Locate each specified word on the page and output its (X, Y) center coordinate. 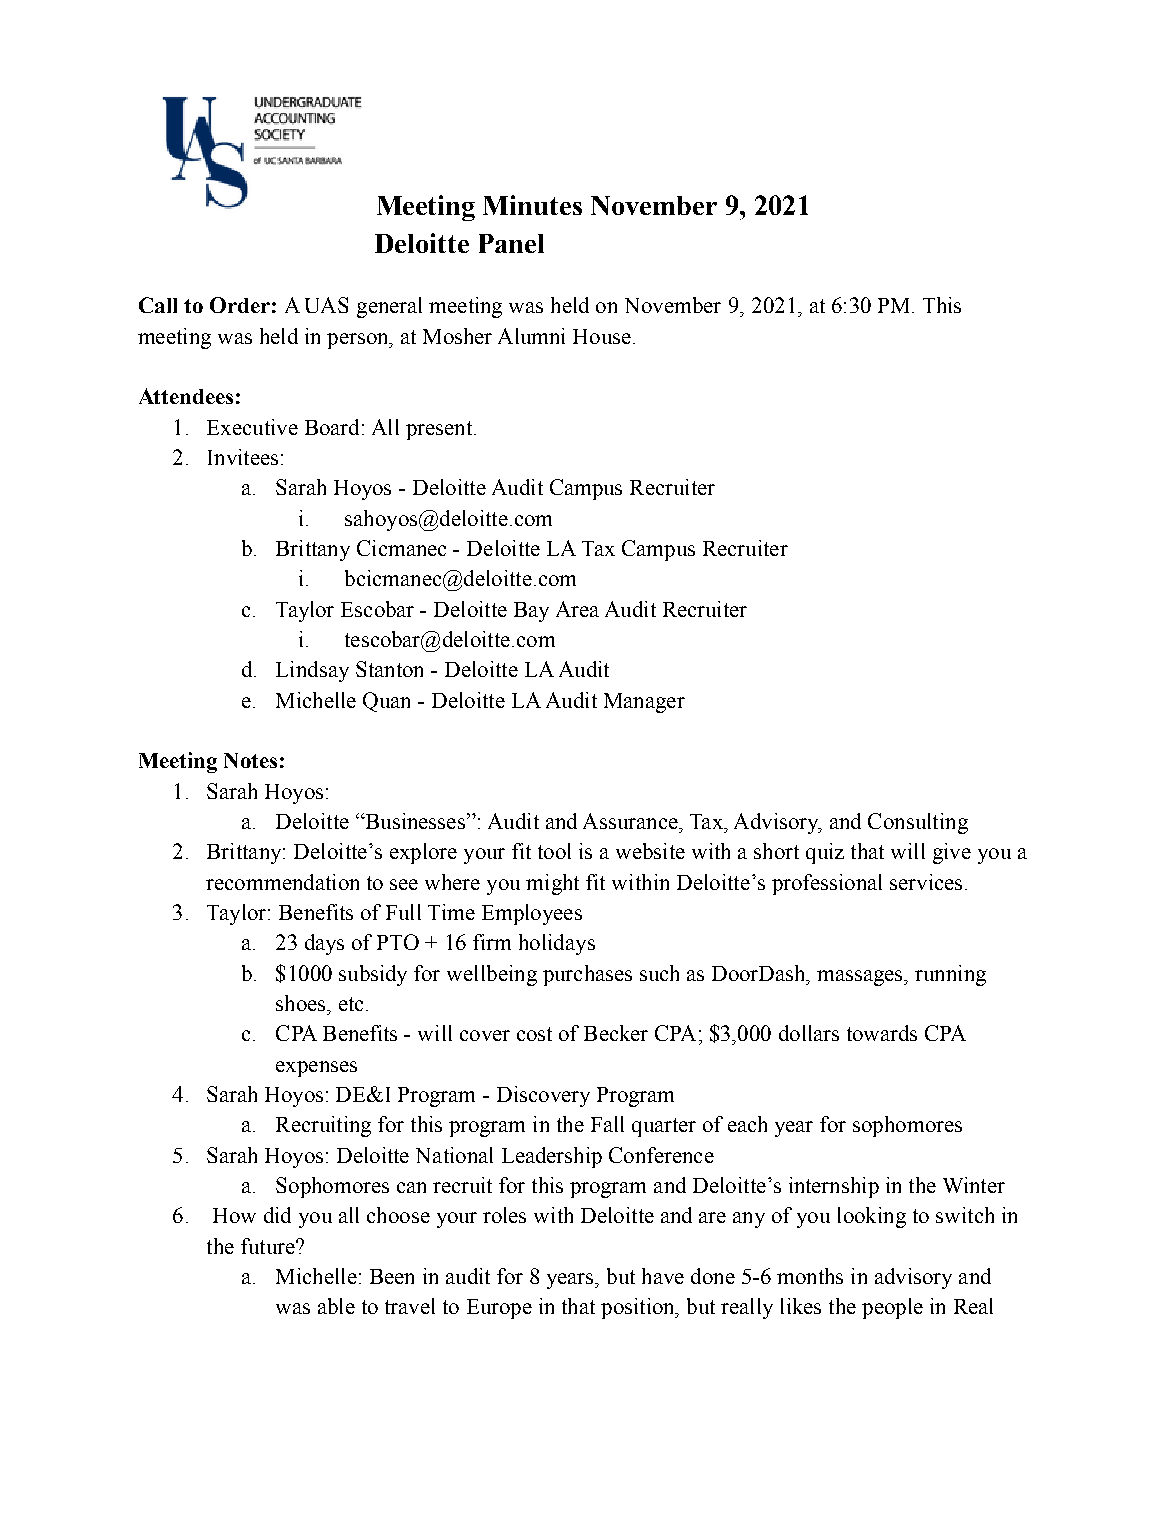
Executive (252, 427)
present (440, 430)
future (269, 1246)
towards (882, 1033)
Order (240, 305)
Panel (511, 243)
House (602, 336)
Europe (499, 1309)
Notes (250, 760)
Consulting (918, 823)
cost (534, 1034)
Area (577, 609)
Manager (644, 703)
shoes (302, 1003)
